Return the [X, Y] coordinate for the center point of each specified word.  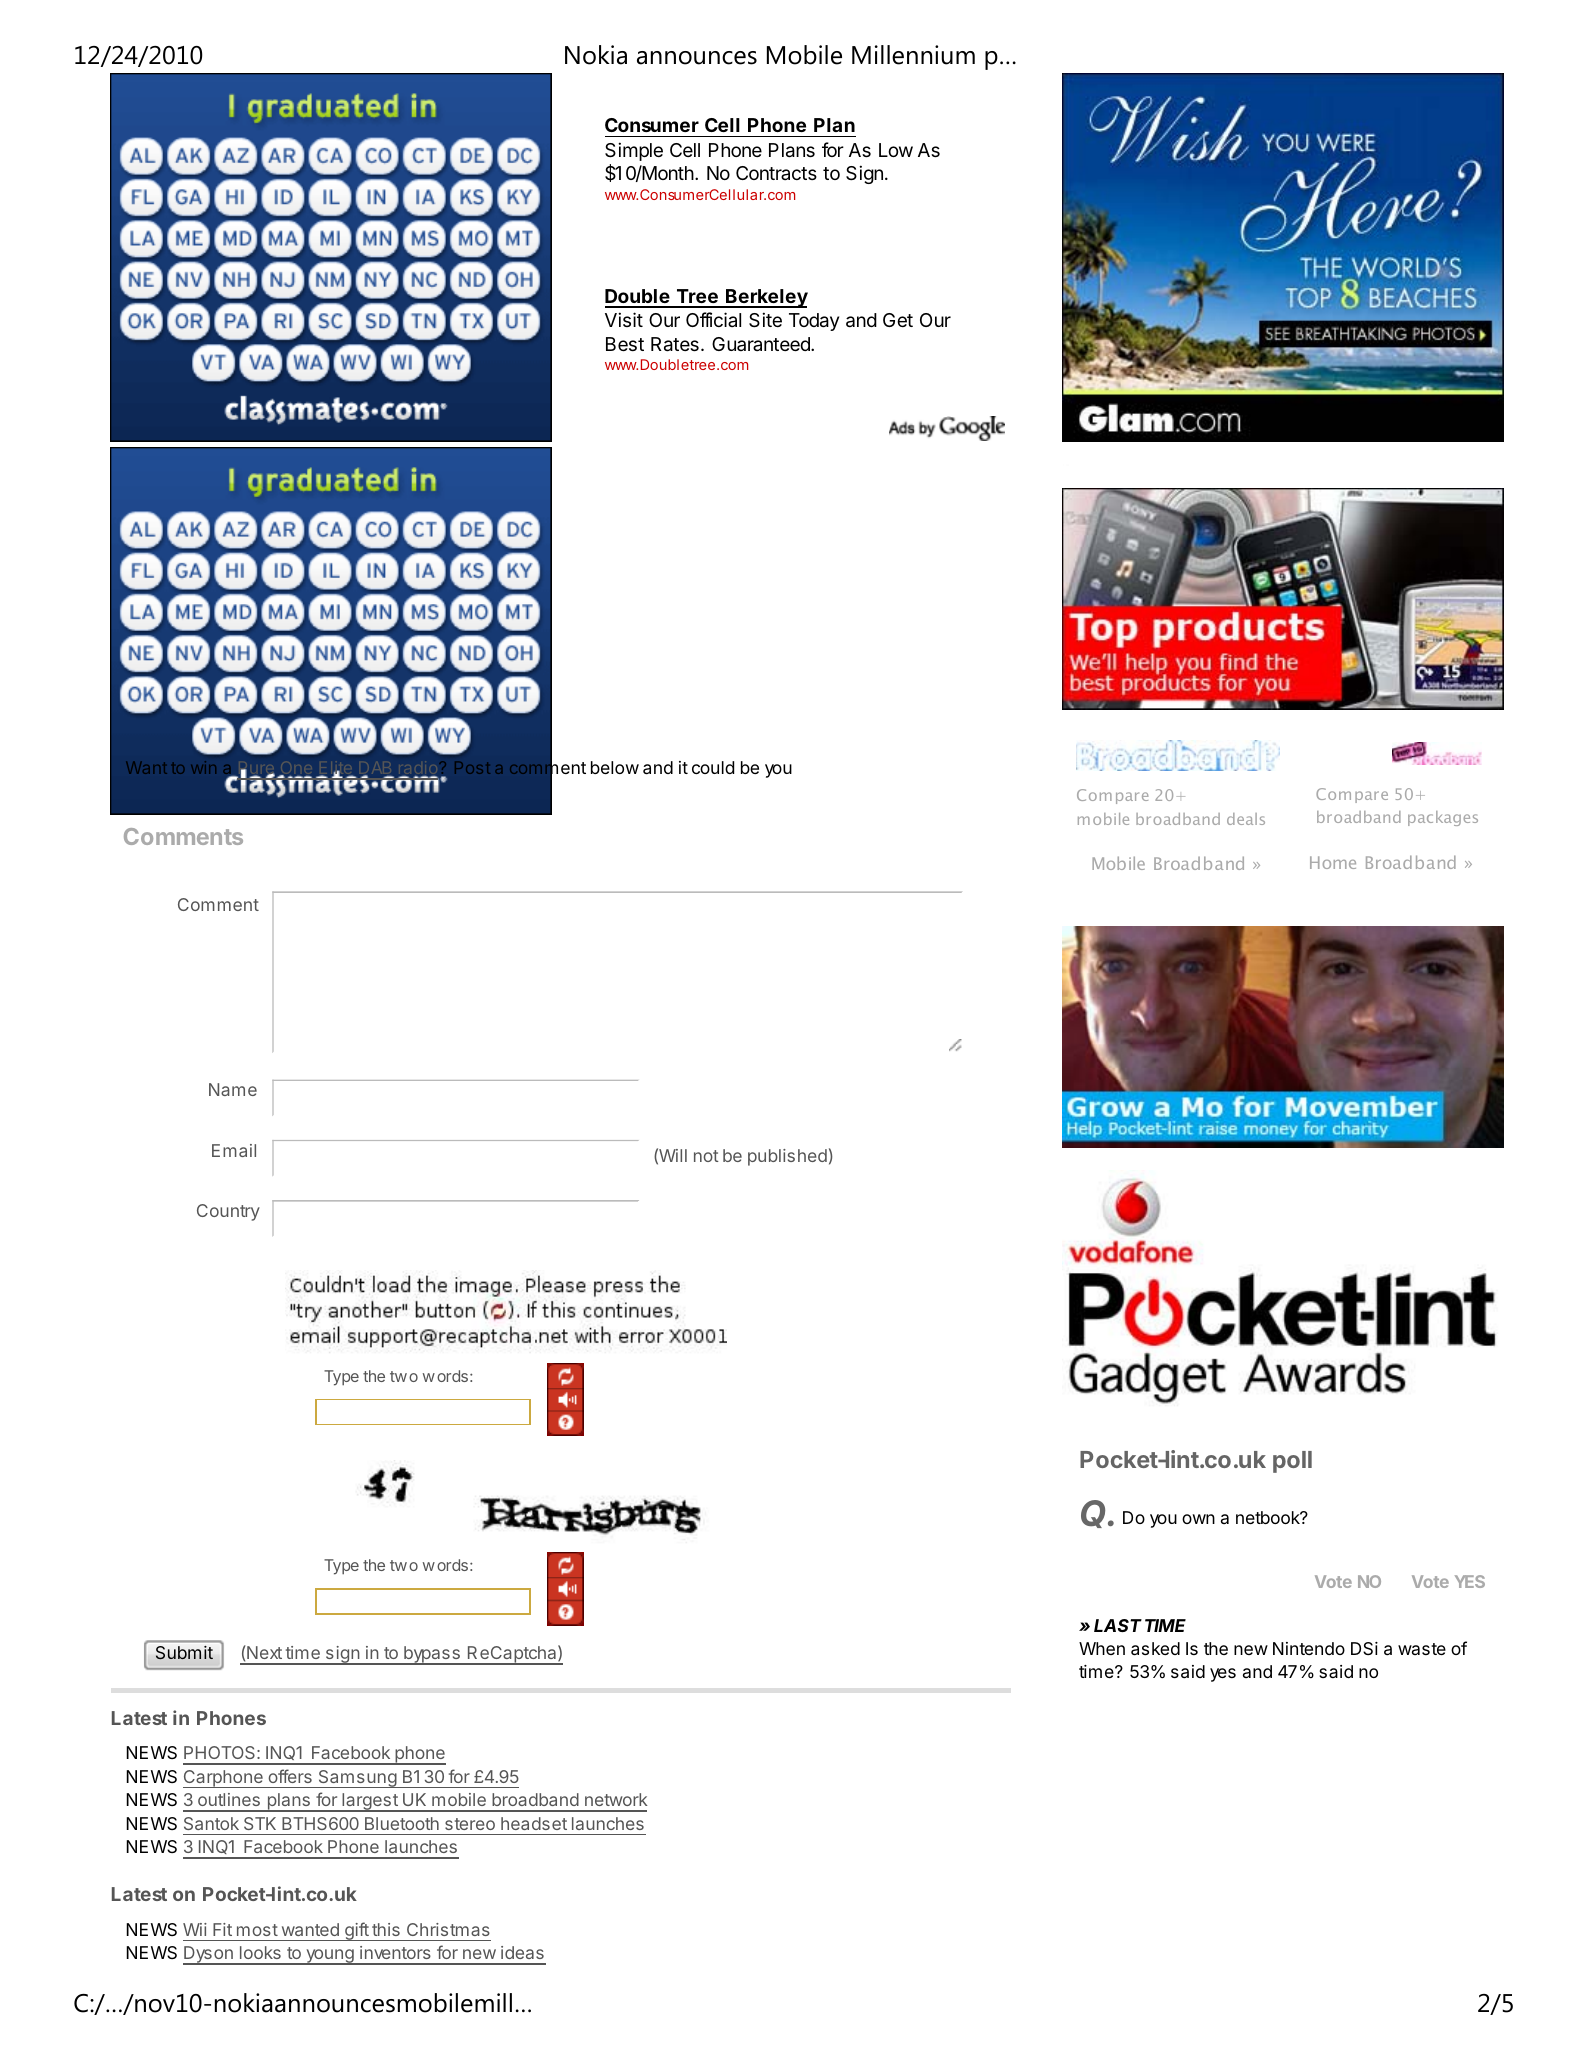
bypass [432, 1655]
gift [357, 1931]
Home [1333, 862]
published [787, 1157]
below [615, 767]
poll [1292, 1462]
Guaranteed [762, 344]
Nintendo [1309, 1648]
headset [534, 1823]
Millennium [913, 55]
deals [1246, 819]
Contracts [776, 173]
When [1102, 1648]
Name [233, 1089]
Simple [634, 151]
